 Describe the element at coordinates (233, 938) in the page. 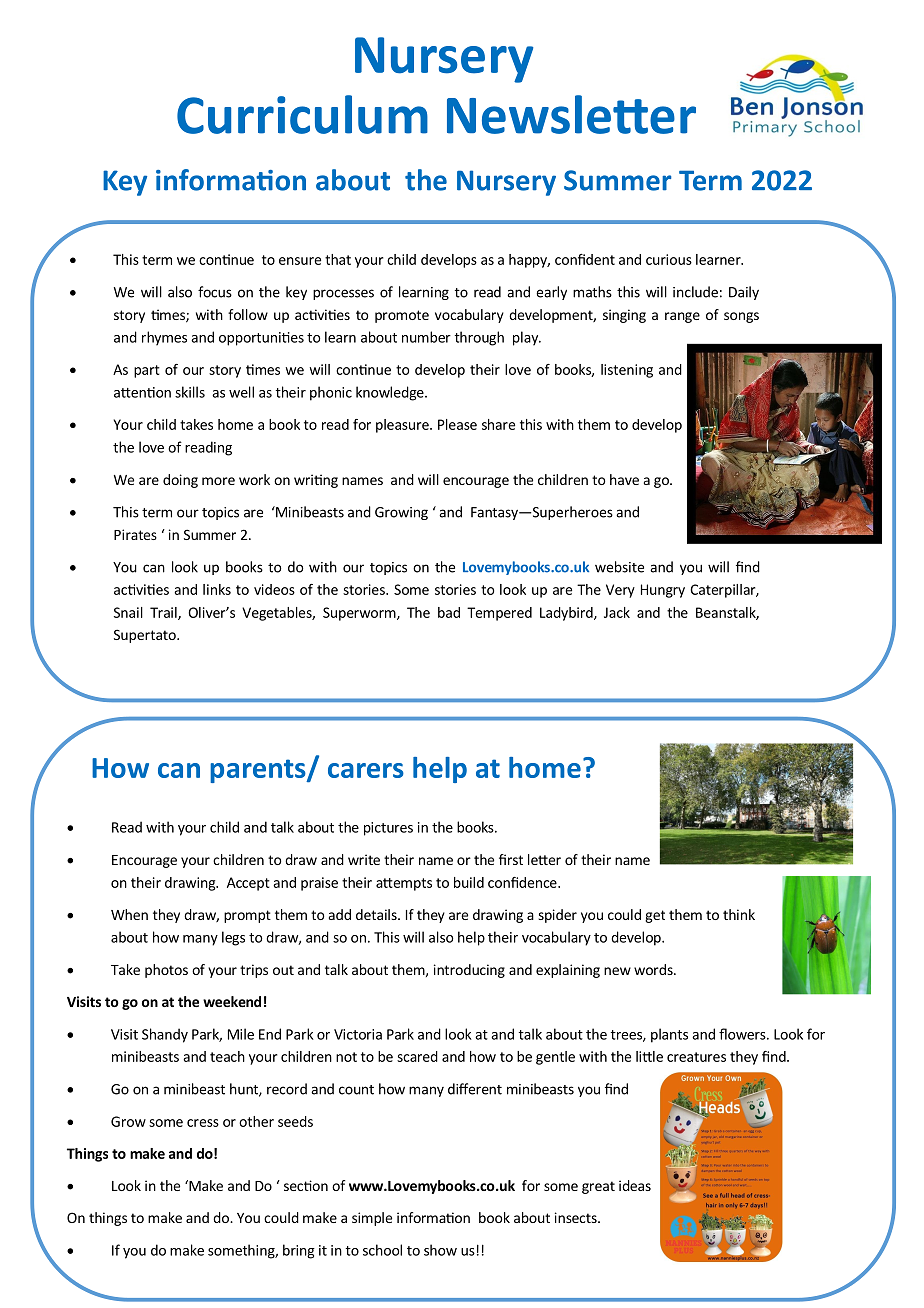

I see `legs` at that location.
